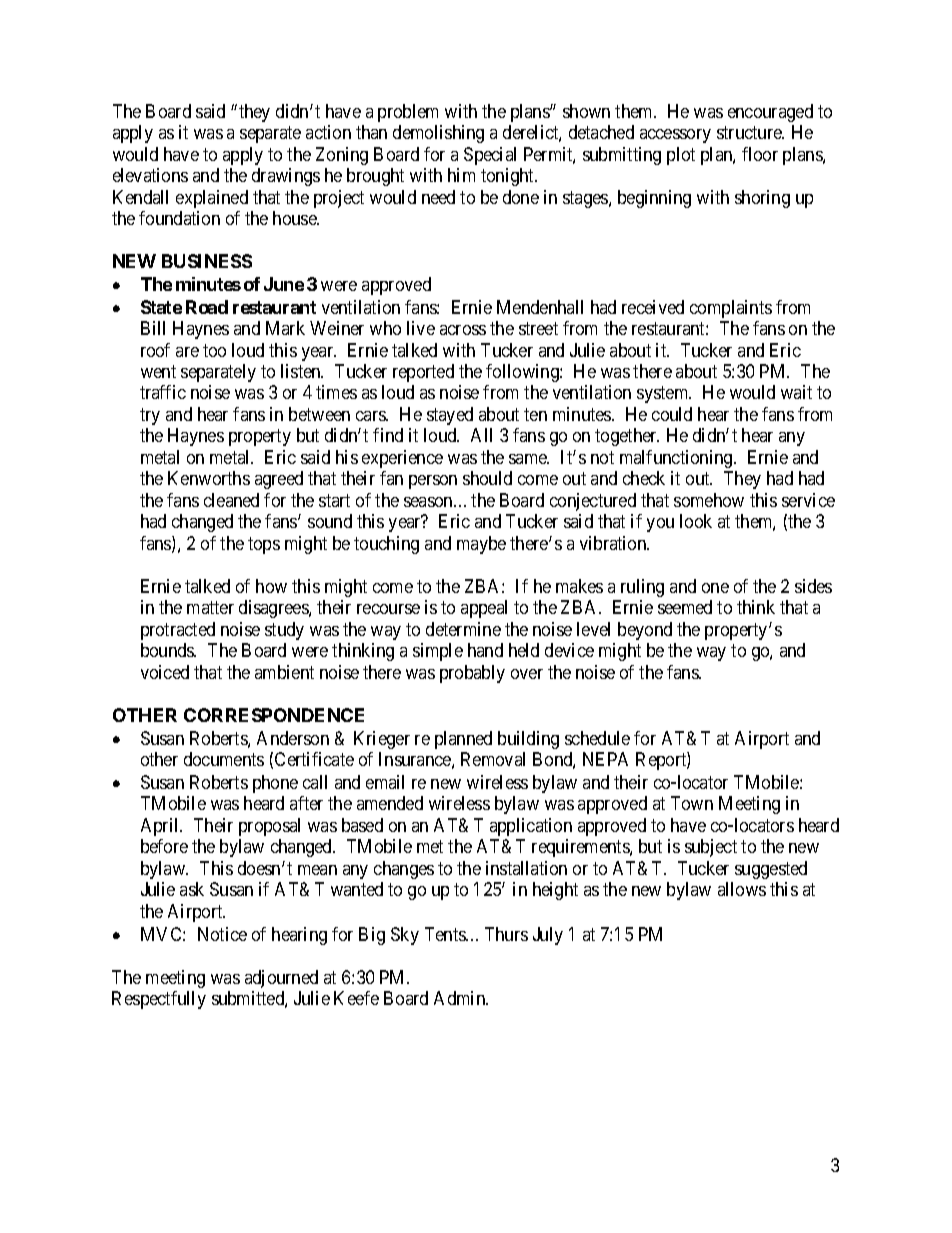 The height and width of the screenshot is (1233, 952). I want to click on structure, so click(750, 132).
